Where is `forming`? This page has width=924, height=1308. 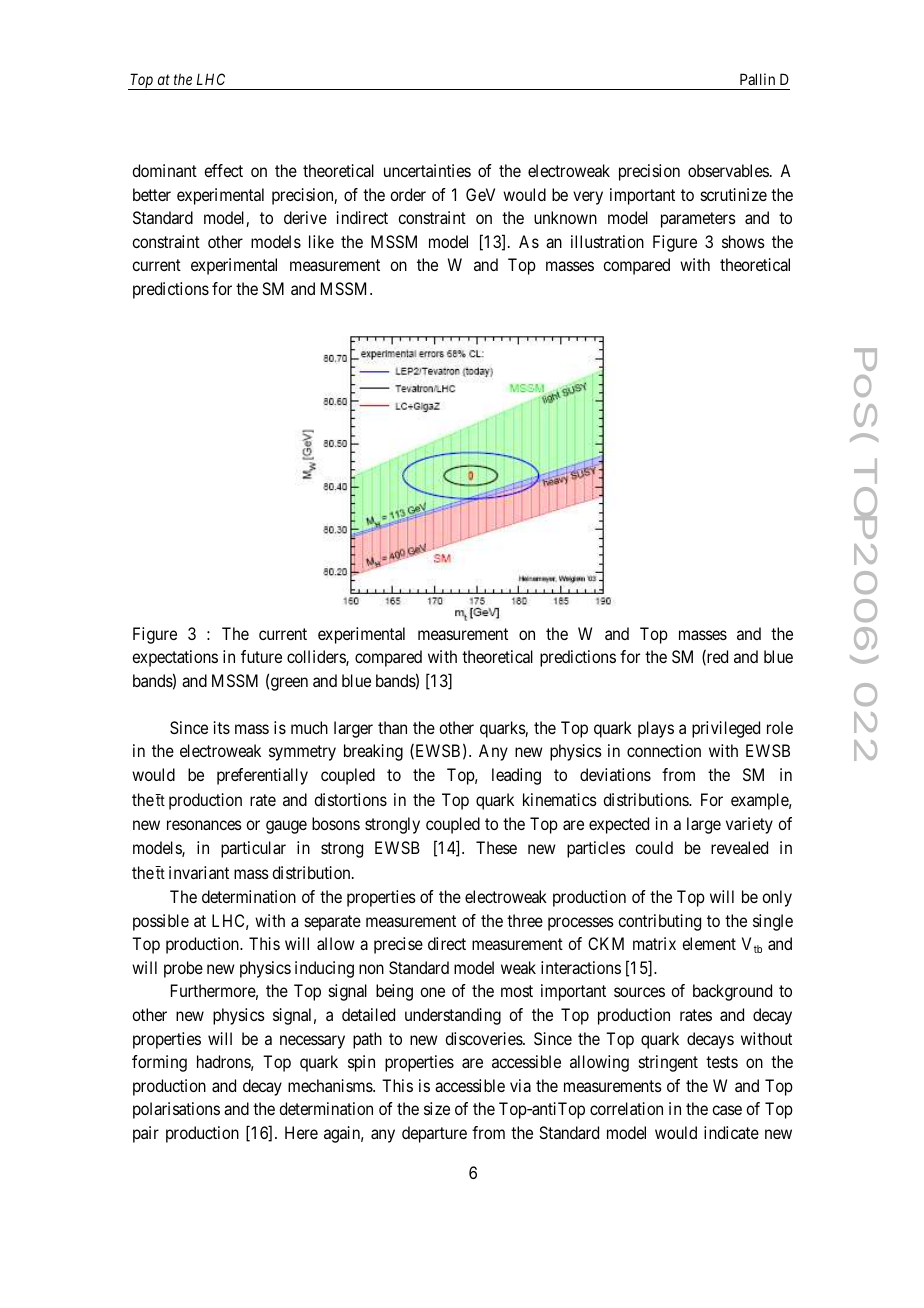
forming is located at coordinates (159, 1063).
